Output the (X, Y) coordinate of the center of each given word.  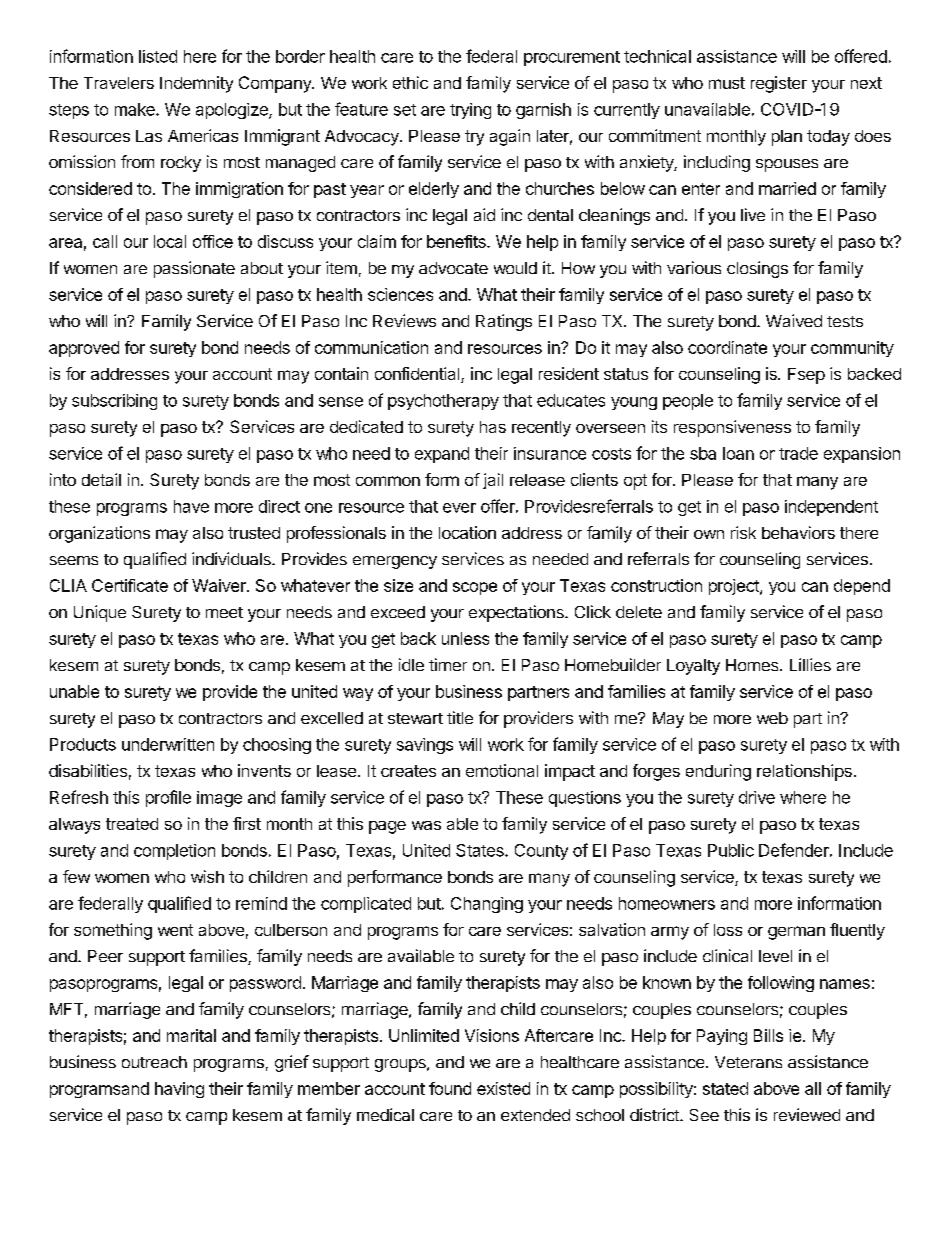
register (779, 84)
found (450, 1088)
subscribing (114, 402)
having (179, 1090)
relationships (804, 772)
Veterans (748, 1062)
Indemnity (196, 84)
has (493, 427)
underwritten (168, 744)
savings (425, 746)
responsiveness (732, 428)
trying (470, 111)
